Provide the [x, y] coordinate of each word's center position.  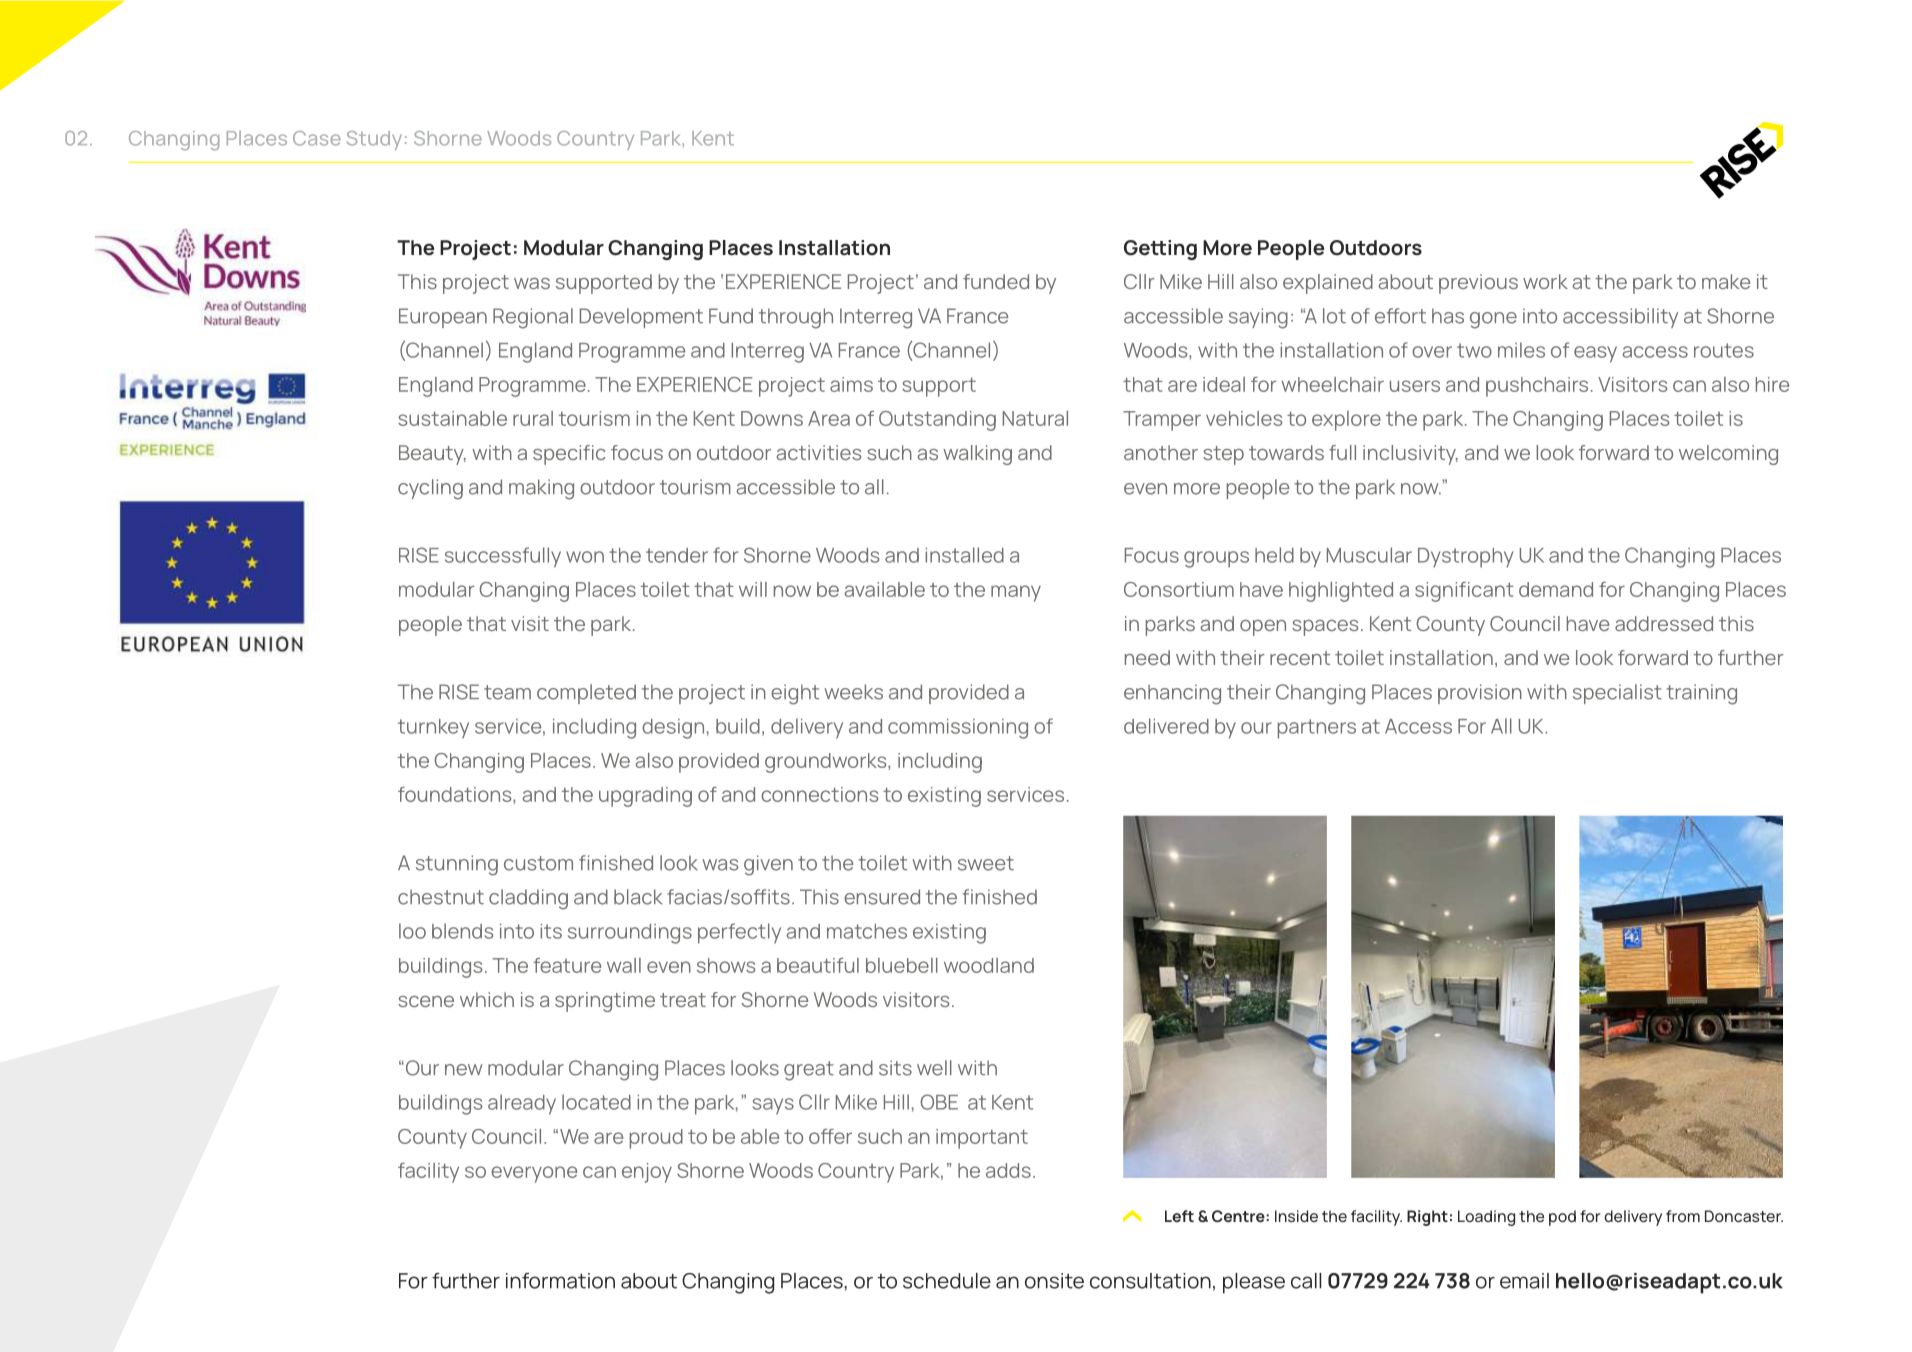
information [560, 1281]
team [507, 692]
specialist [1617, 694]
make [1726, 281]
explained [1328, 284]
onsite [1054, 1281]
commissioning [958, 729]
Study [374, 140]
